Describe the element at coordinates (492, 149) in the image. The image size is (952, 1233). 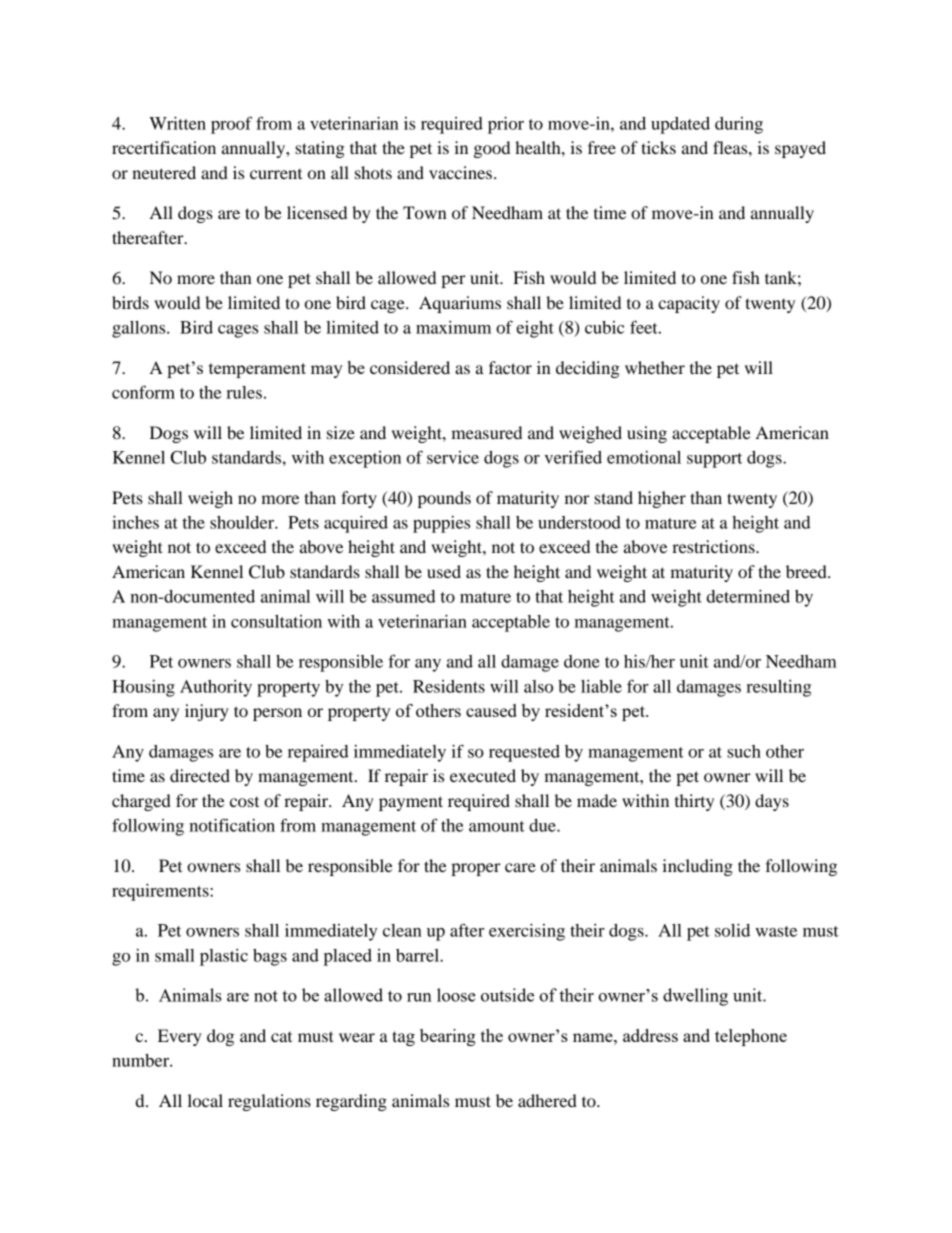
I see `good` at that location.
